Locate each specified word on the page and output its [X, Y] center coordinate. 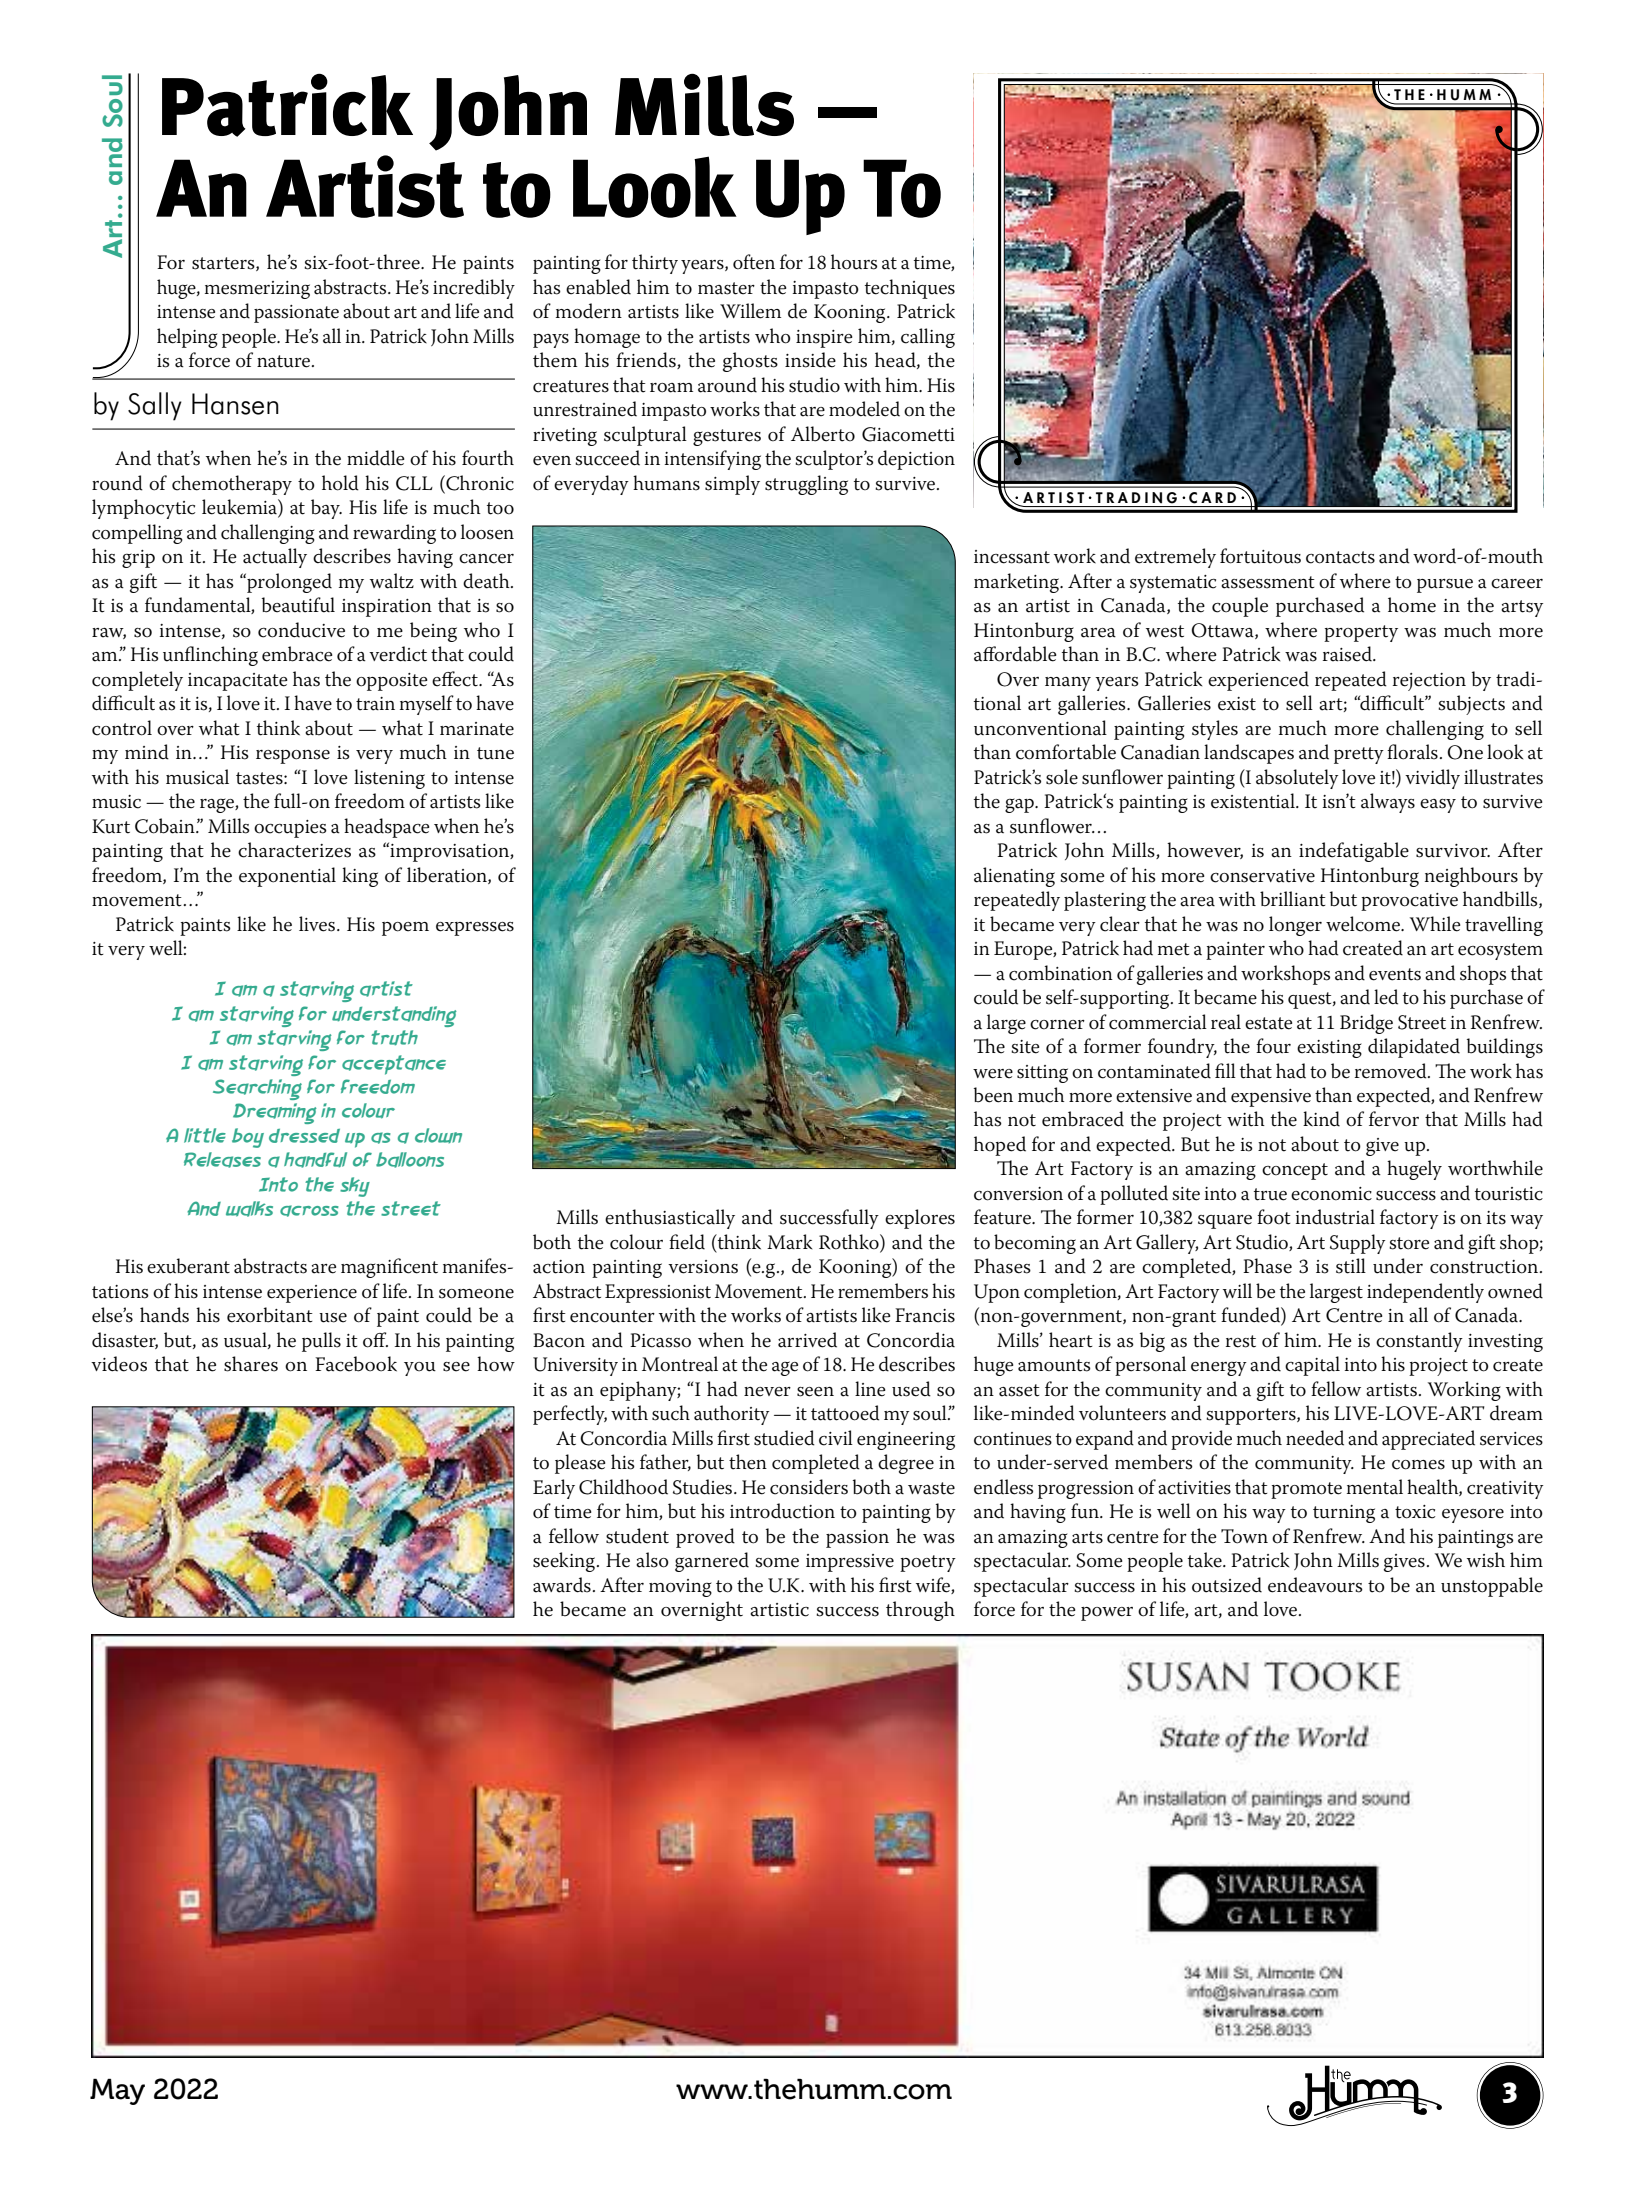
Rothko [850, 1243]
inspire [824, 339]
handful [315, 1160]
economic [1331, 1194]
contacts [1340, 557]
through [920, 1611]
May [117, 2091]
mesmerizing [257, 290]
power [1107, 1614]
